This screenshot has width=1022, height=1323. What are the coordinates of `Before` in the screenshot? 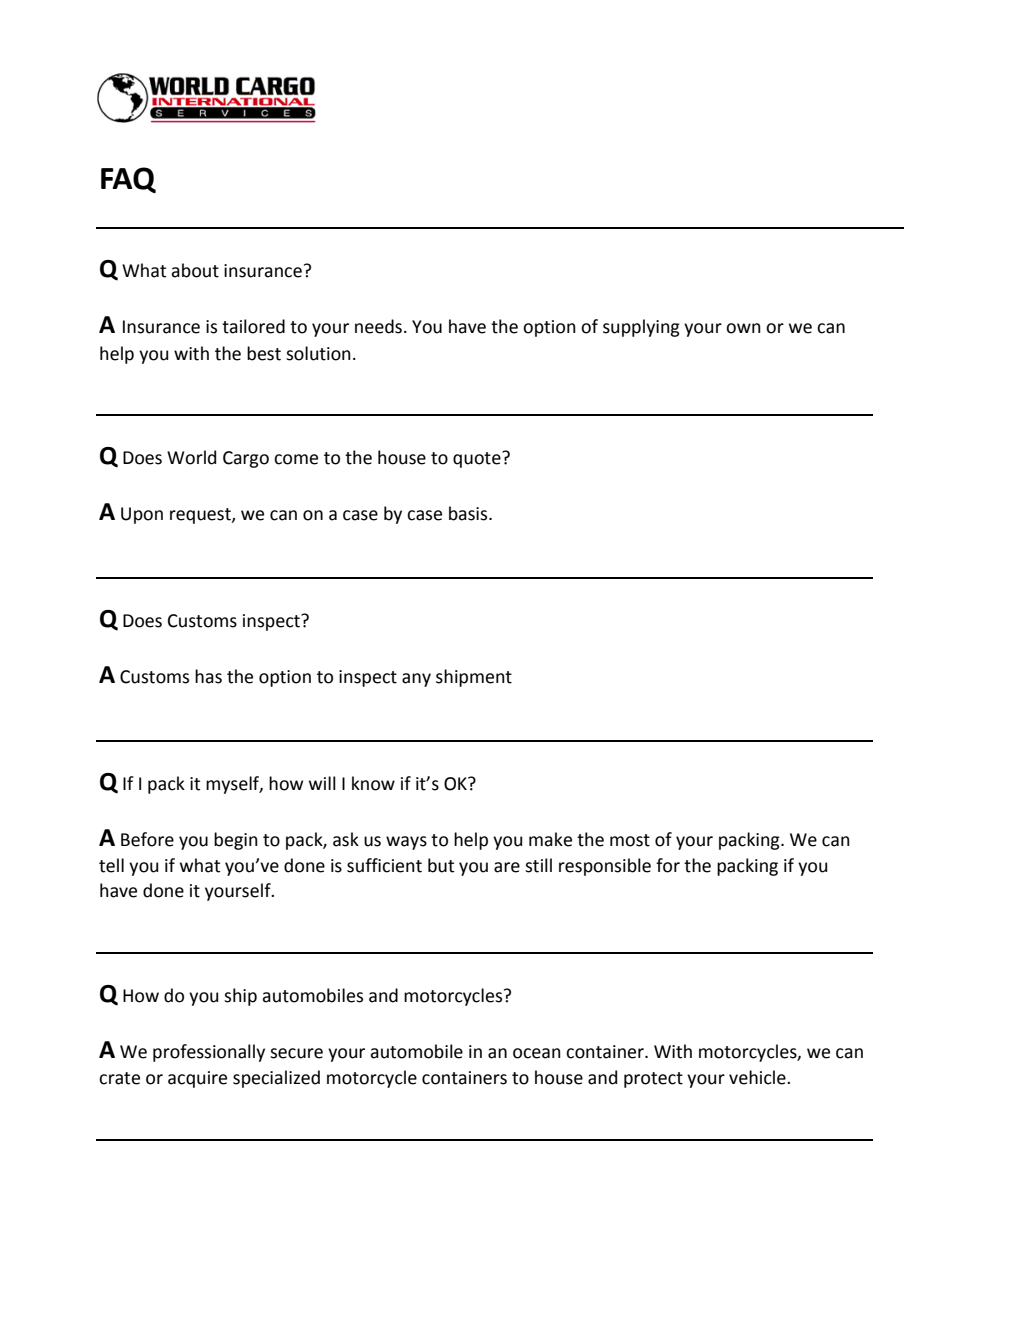 It's located at (147, 839).
